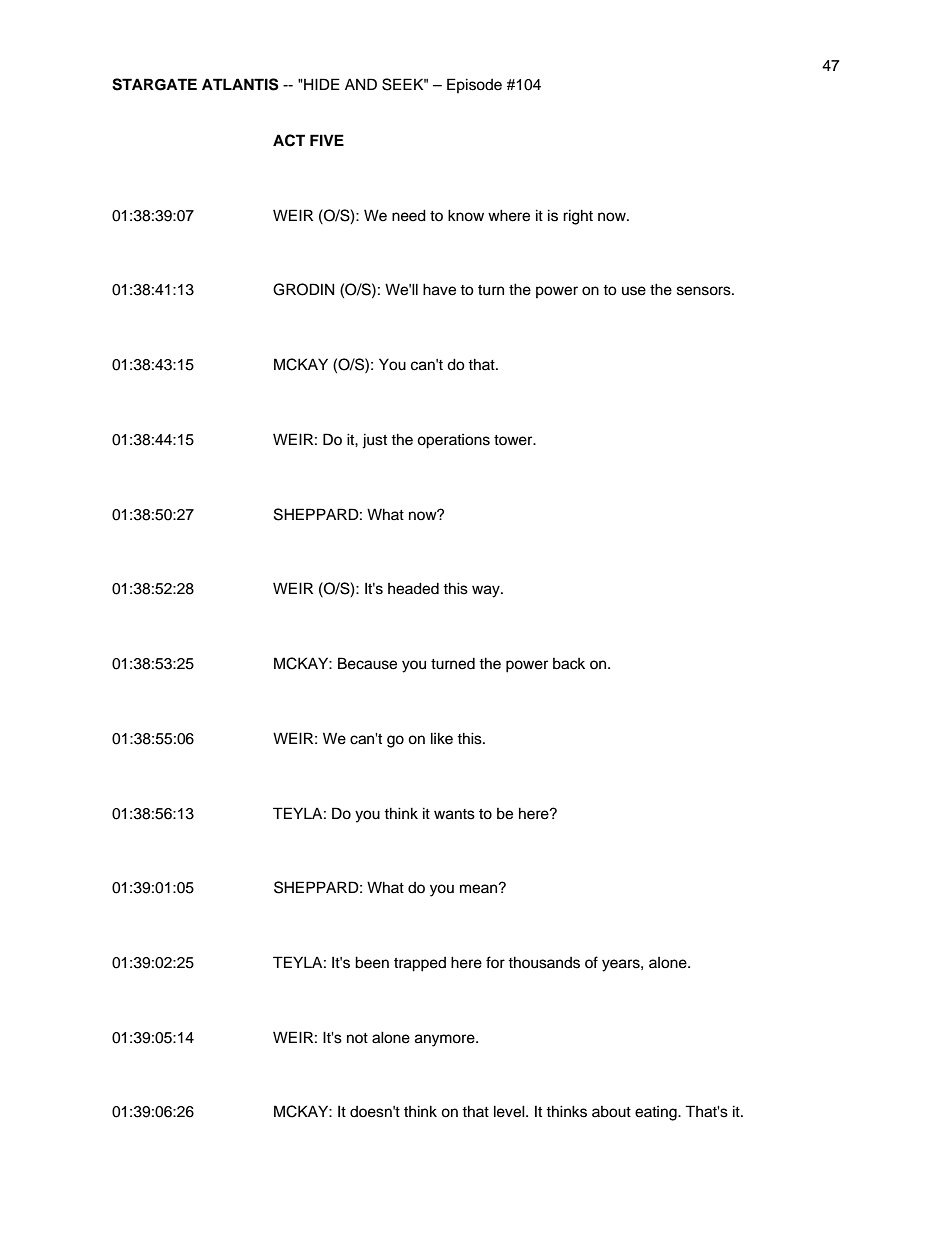  Describe the element at coordinates (453, 441) in the page. I see `operations` at that location.
